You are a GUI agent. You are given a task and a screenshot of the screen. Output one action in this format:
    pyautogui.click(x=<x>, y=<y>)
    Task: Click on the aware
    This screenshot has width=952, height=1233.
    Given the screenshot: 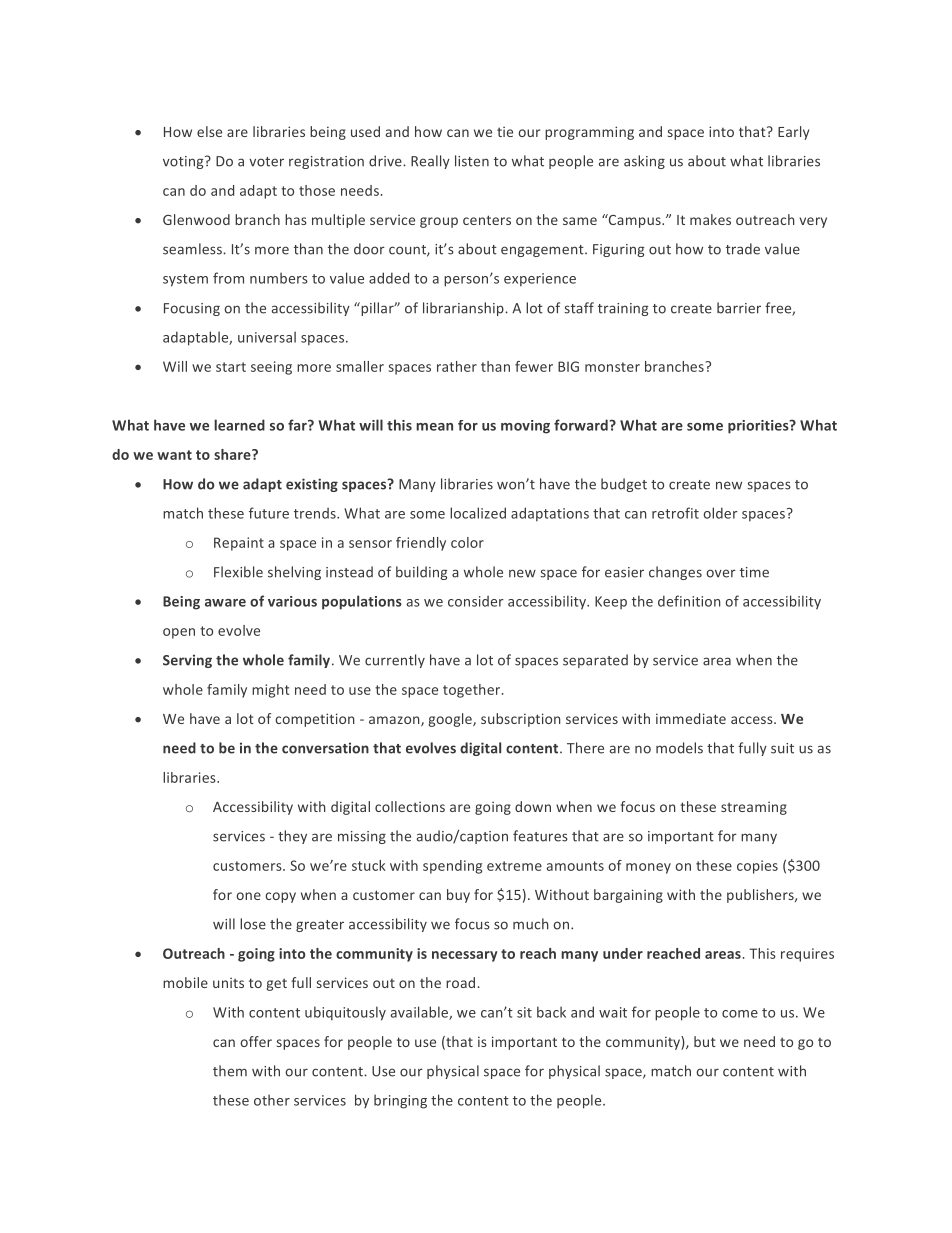 What is the action you would take?
    pyautogui.click(x=225, y=603)
